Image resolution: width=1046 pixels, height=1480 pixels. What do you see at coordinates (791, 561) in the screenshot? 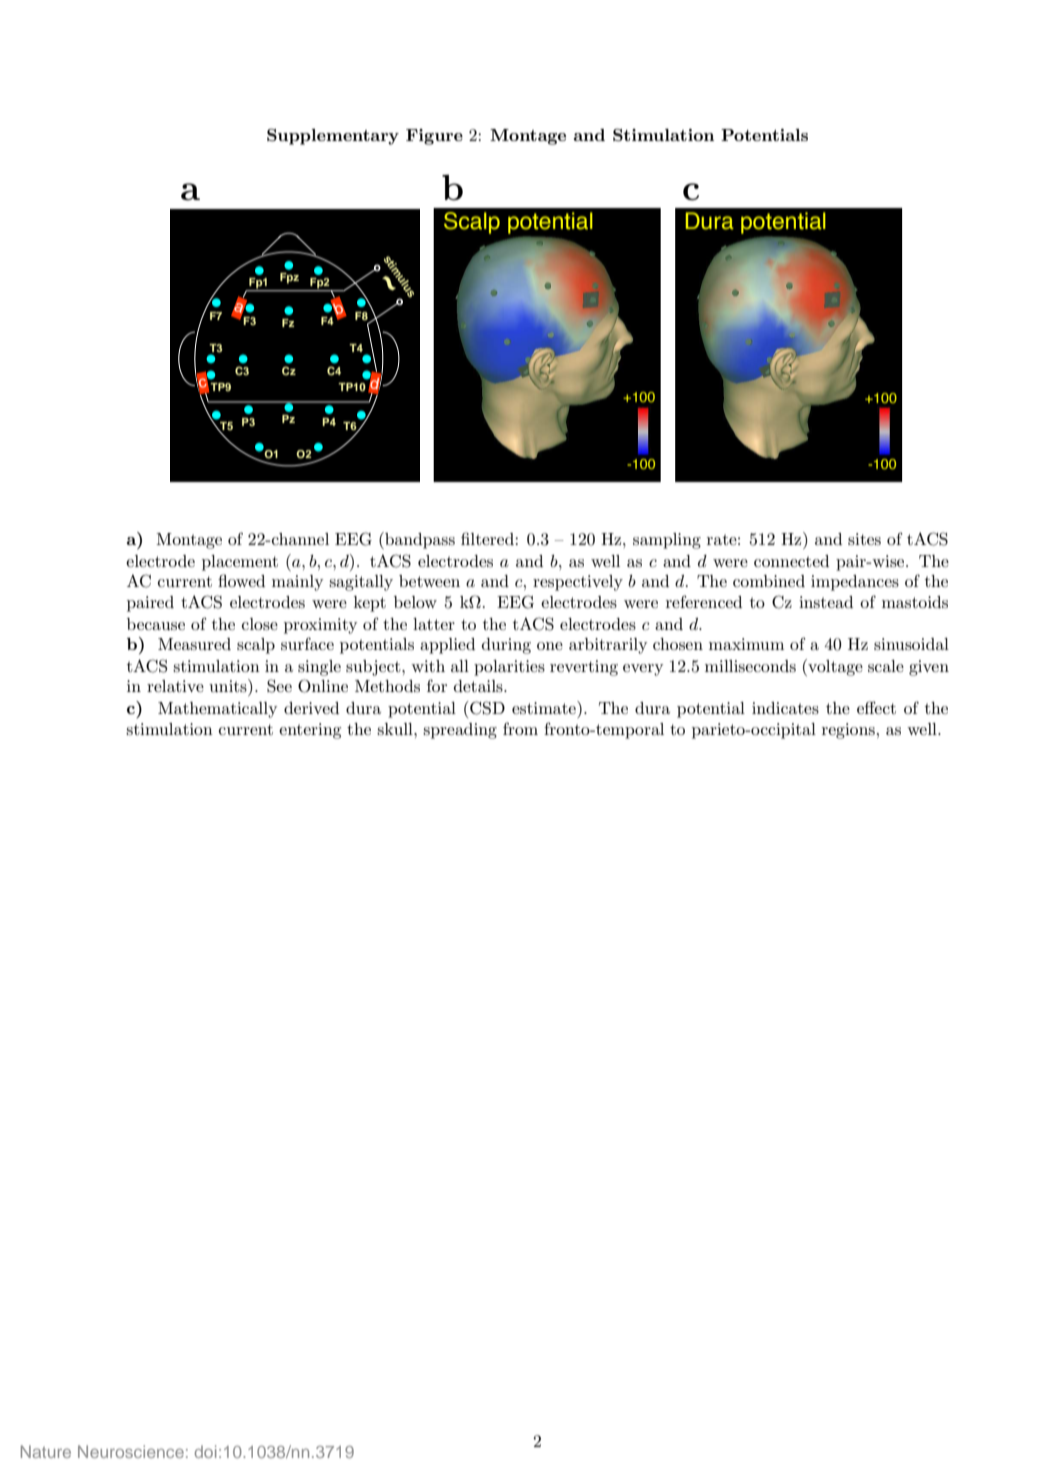
I see `connected` at bounding box center [791, 561].
